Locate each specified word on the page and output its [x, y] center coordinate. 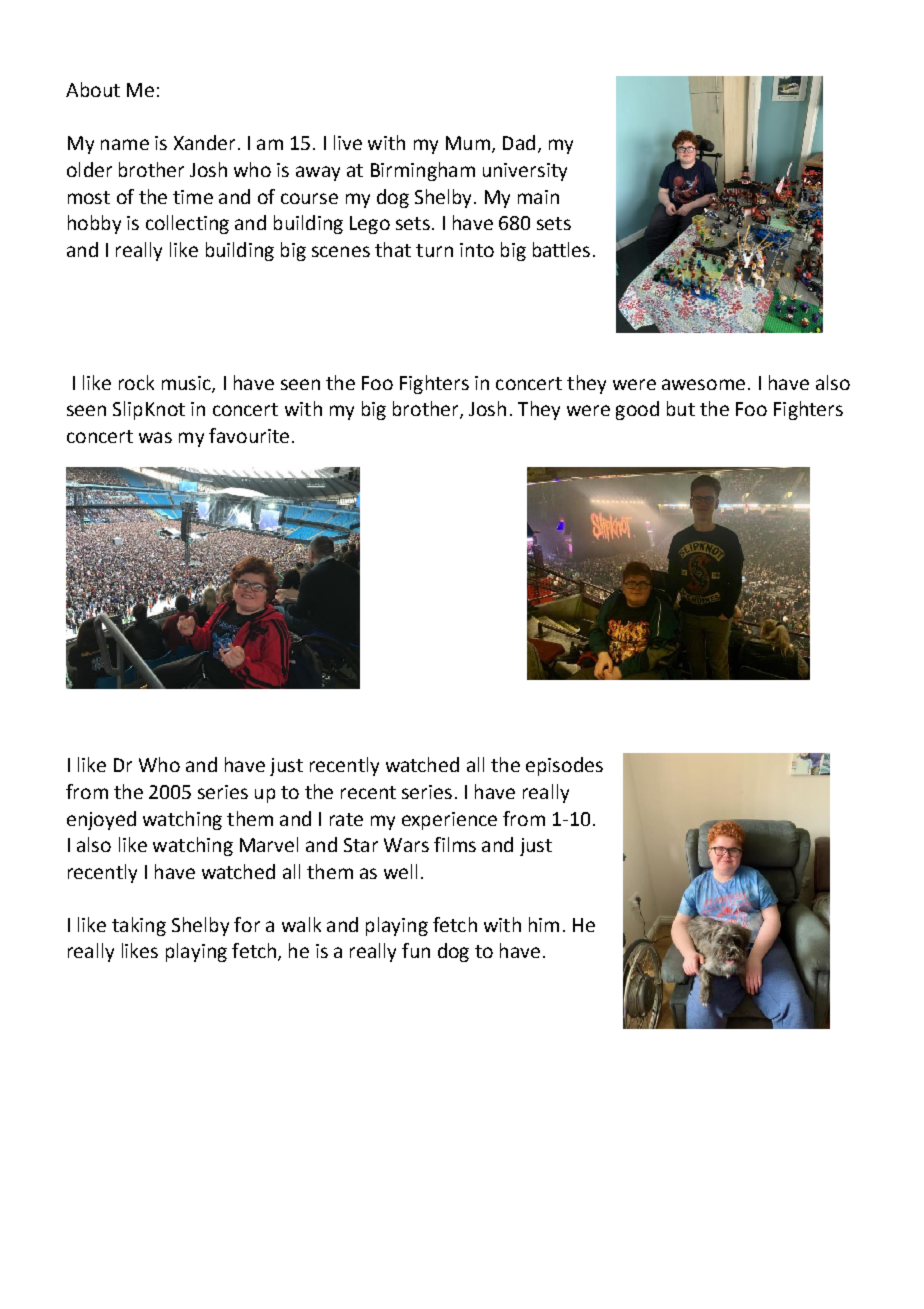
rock [136, 382]
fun [416, 950]
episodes [564, 766]
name [125, 144]
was [155, 437]
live [348, 142]
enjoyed [101, 820]
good [637, 410]
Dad [519, 142]
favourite [249, 435]
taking [139, 926]
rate [346, 819]
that [393, 249]
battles [561, 249]
